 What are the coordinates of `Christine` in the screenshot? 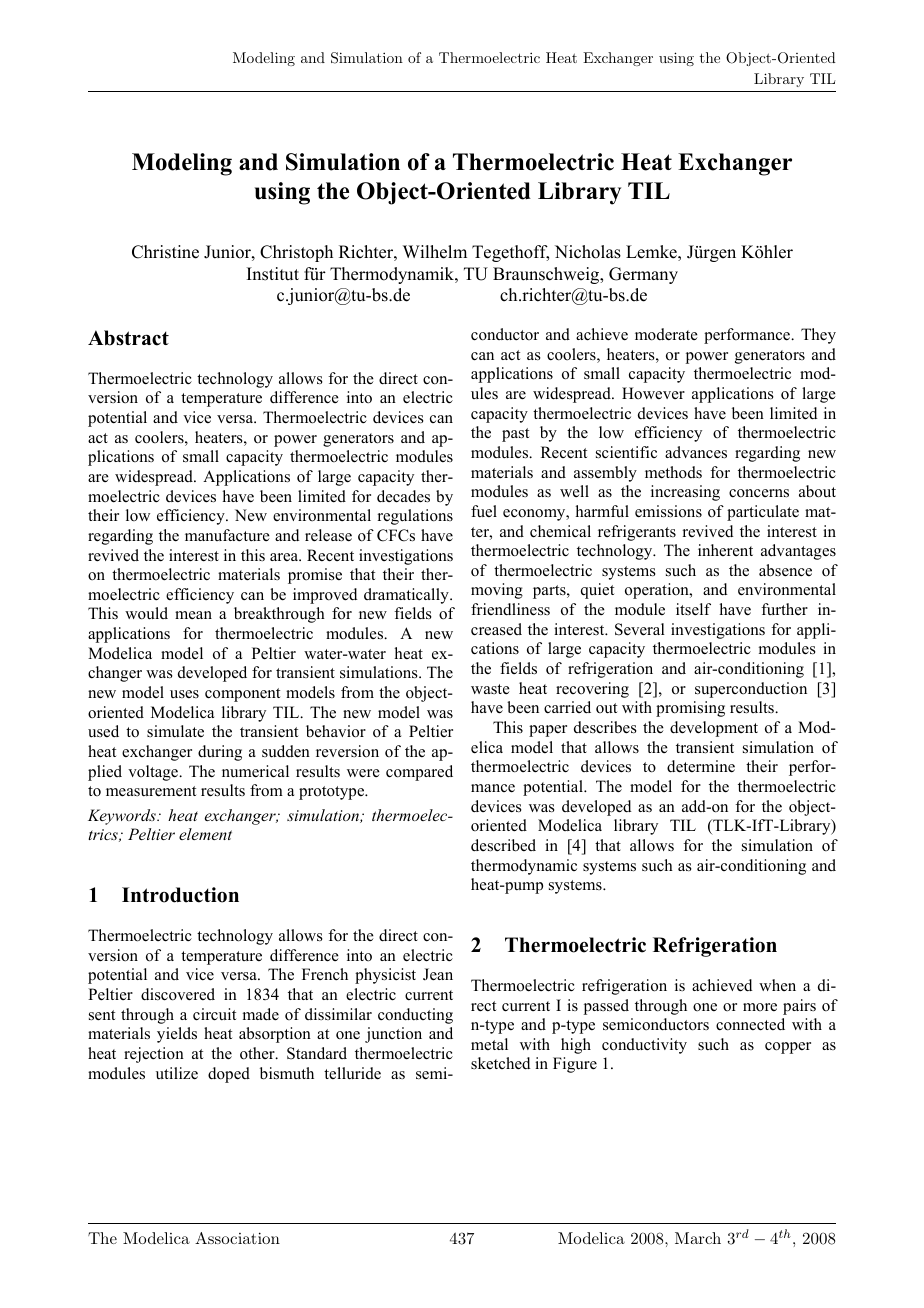 It's located at (165, 252).
